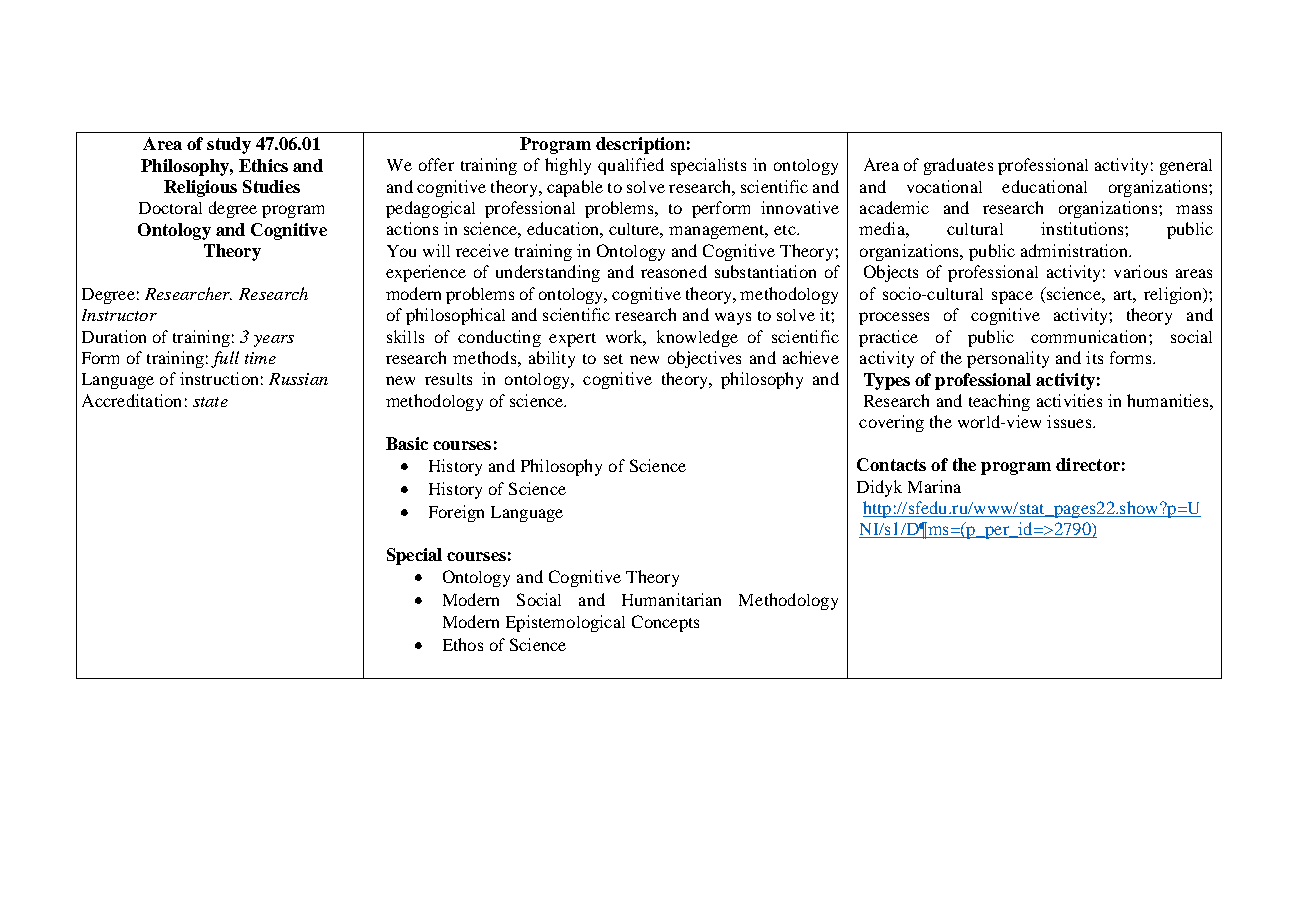  I want to click on Ethics, so click(263, 165).
